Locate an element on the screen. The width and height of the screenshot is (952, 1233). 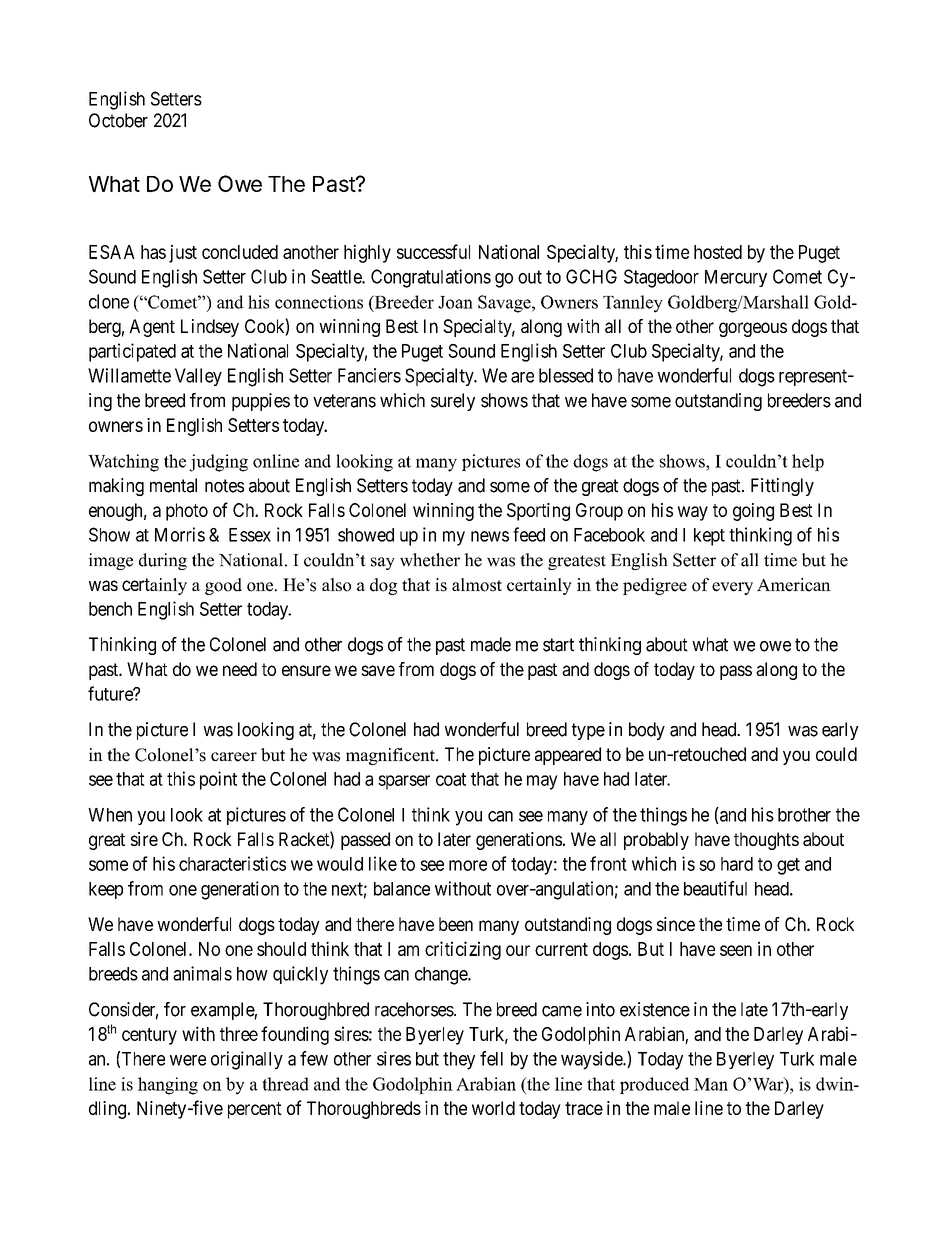
October is located at coordinates (118, 120).
